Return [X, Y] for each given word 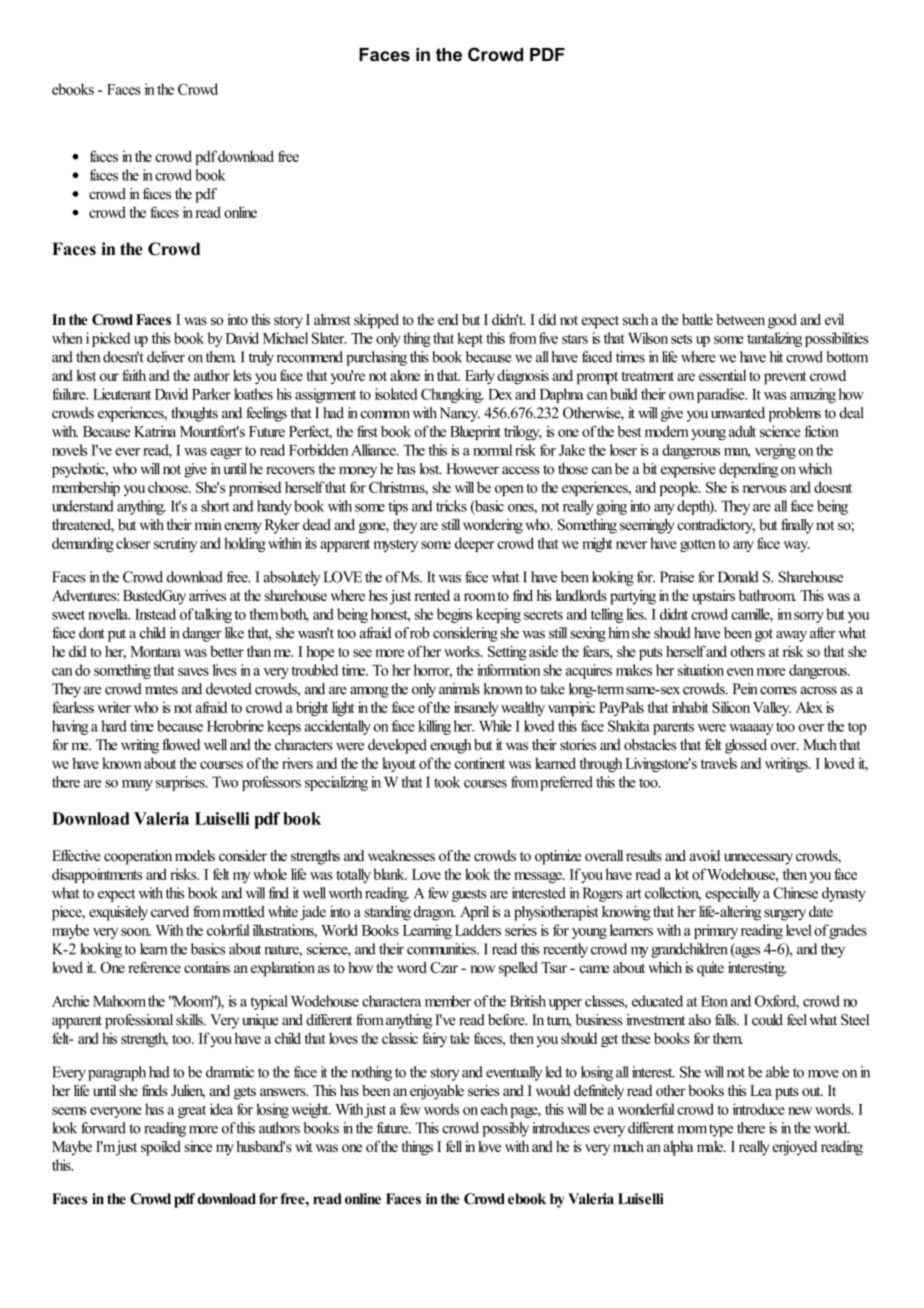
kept [470, 339]
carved [170, 911]
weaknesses [401, 856]
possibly [505, 1129]
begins [454, 615]
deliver [166, 357]
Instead [155, 614]
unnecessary [758, 859]
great [192, 1111]
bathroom [767, 595]
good [782, 321]
